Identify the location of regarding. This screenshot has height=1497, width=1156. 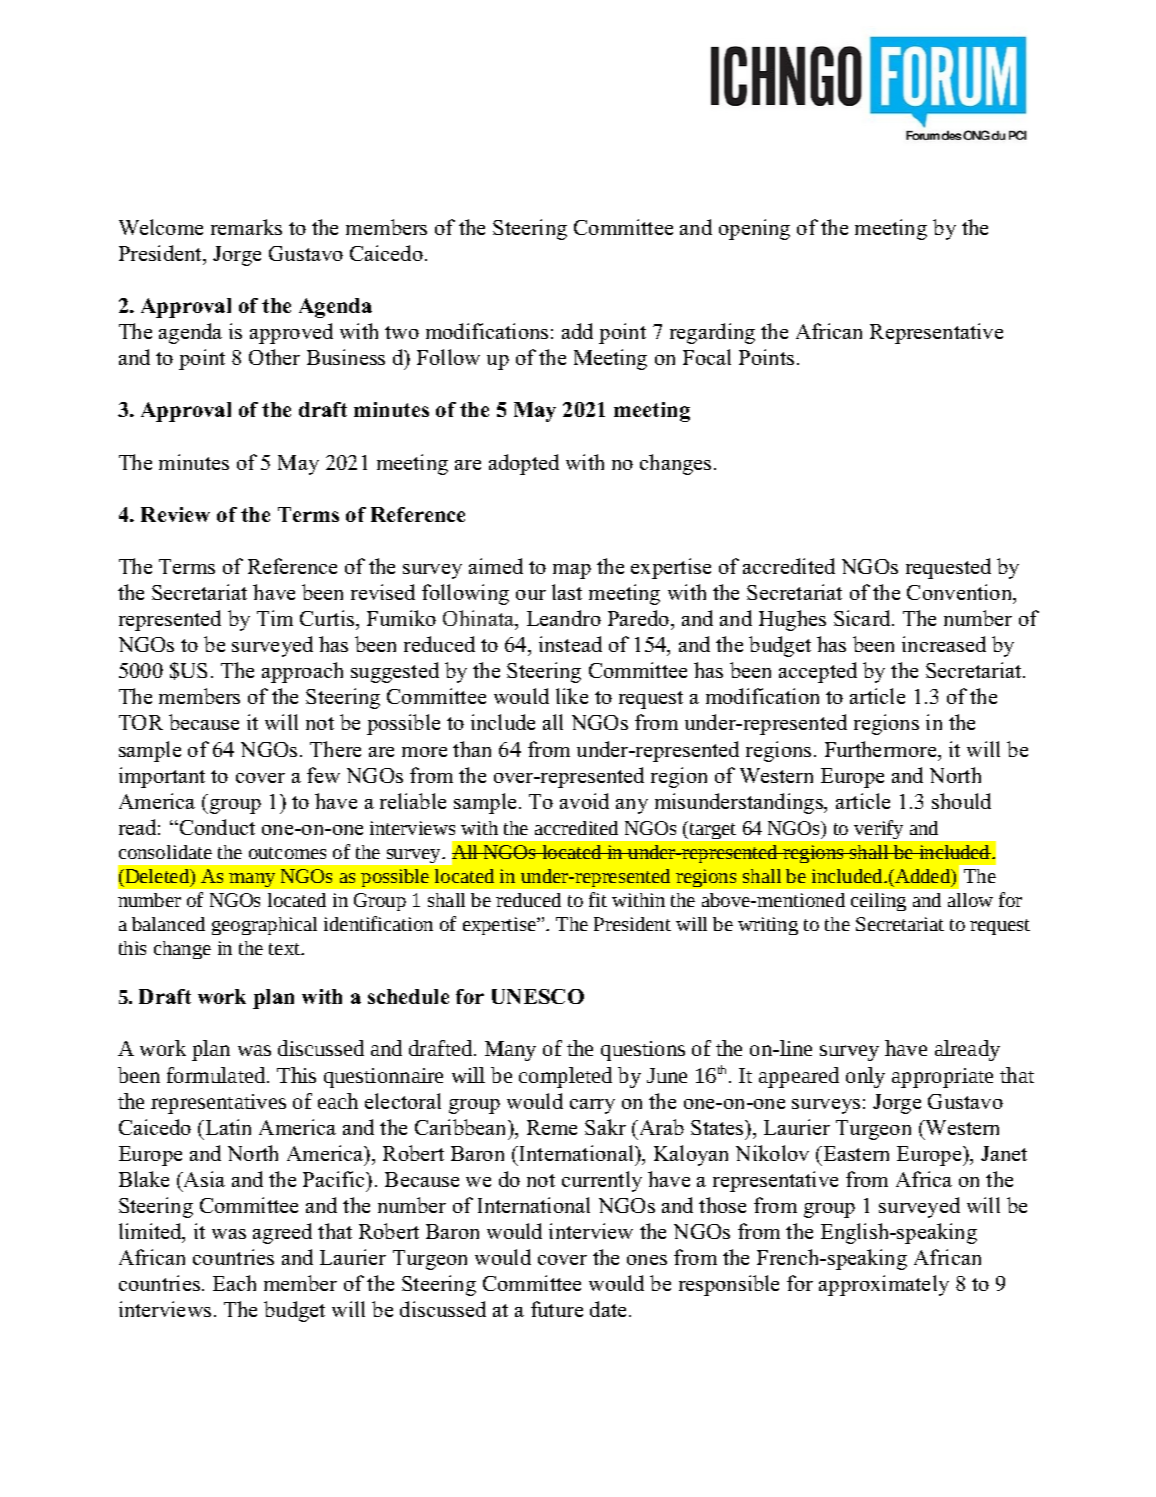
(712, 333).
